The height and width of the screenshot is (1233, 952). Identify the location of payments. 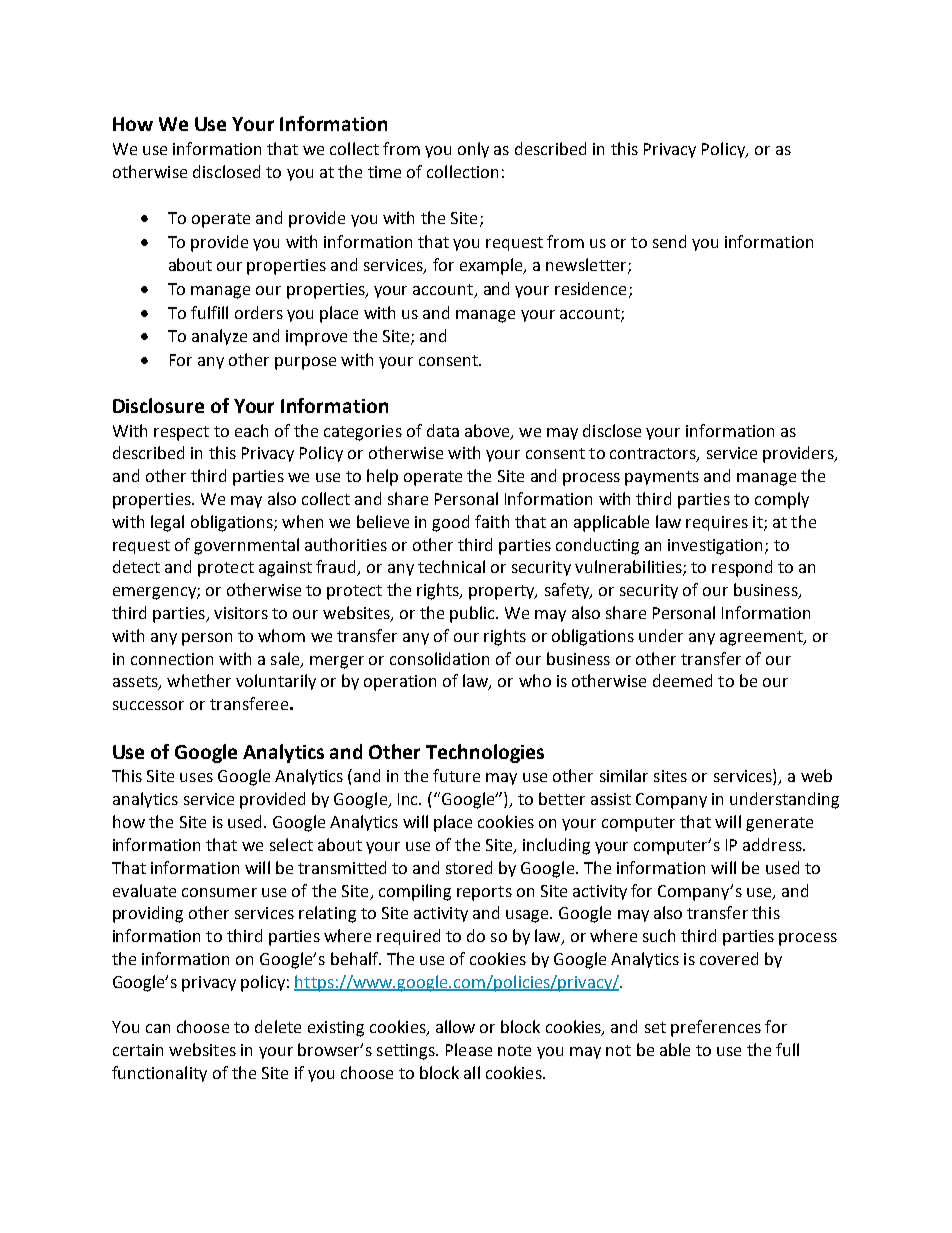
(662, 478).
